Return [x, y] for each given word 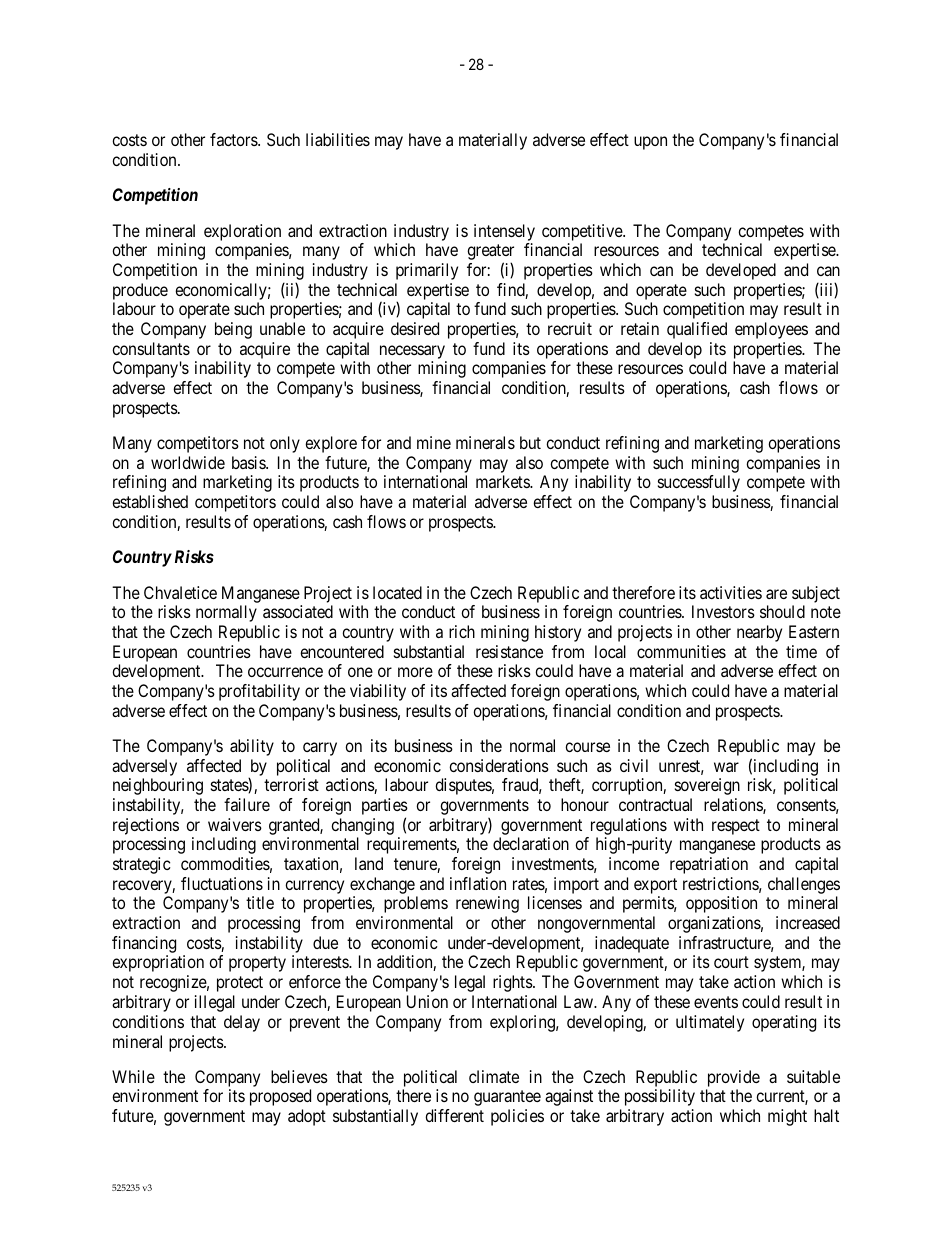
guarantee [507, 1098]
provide [734, 1078]
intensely [504, 232]
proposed [280, 1097]
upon [650, 143]
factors [234, 139]
